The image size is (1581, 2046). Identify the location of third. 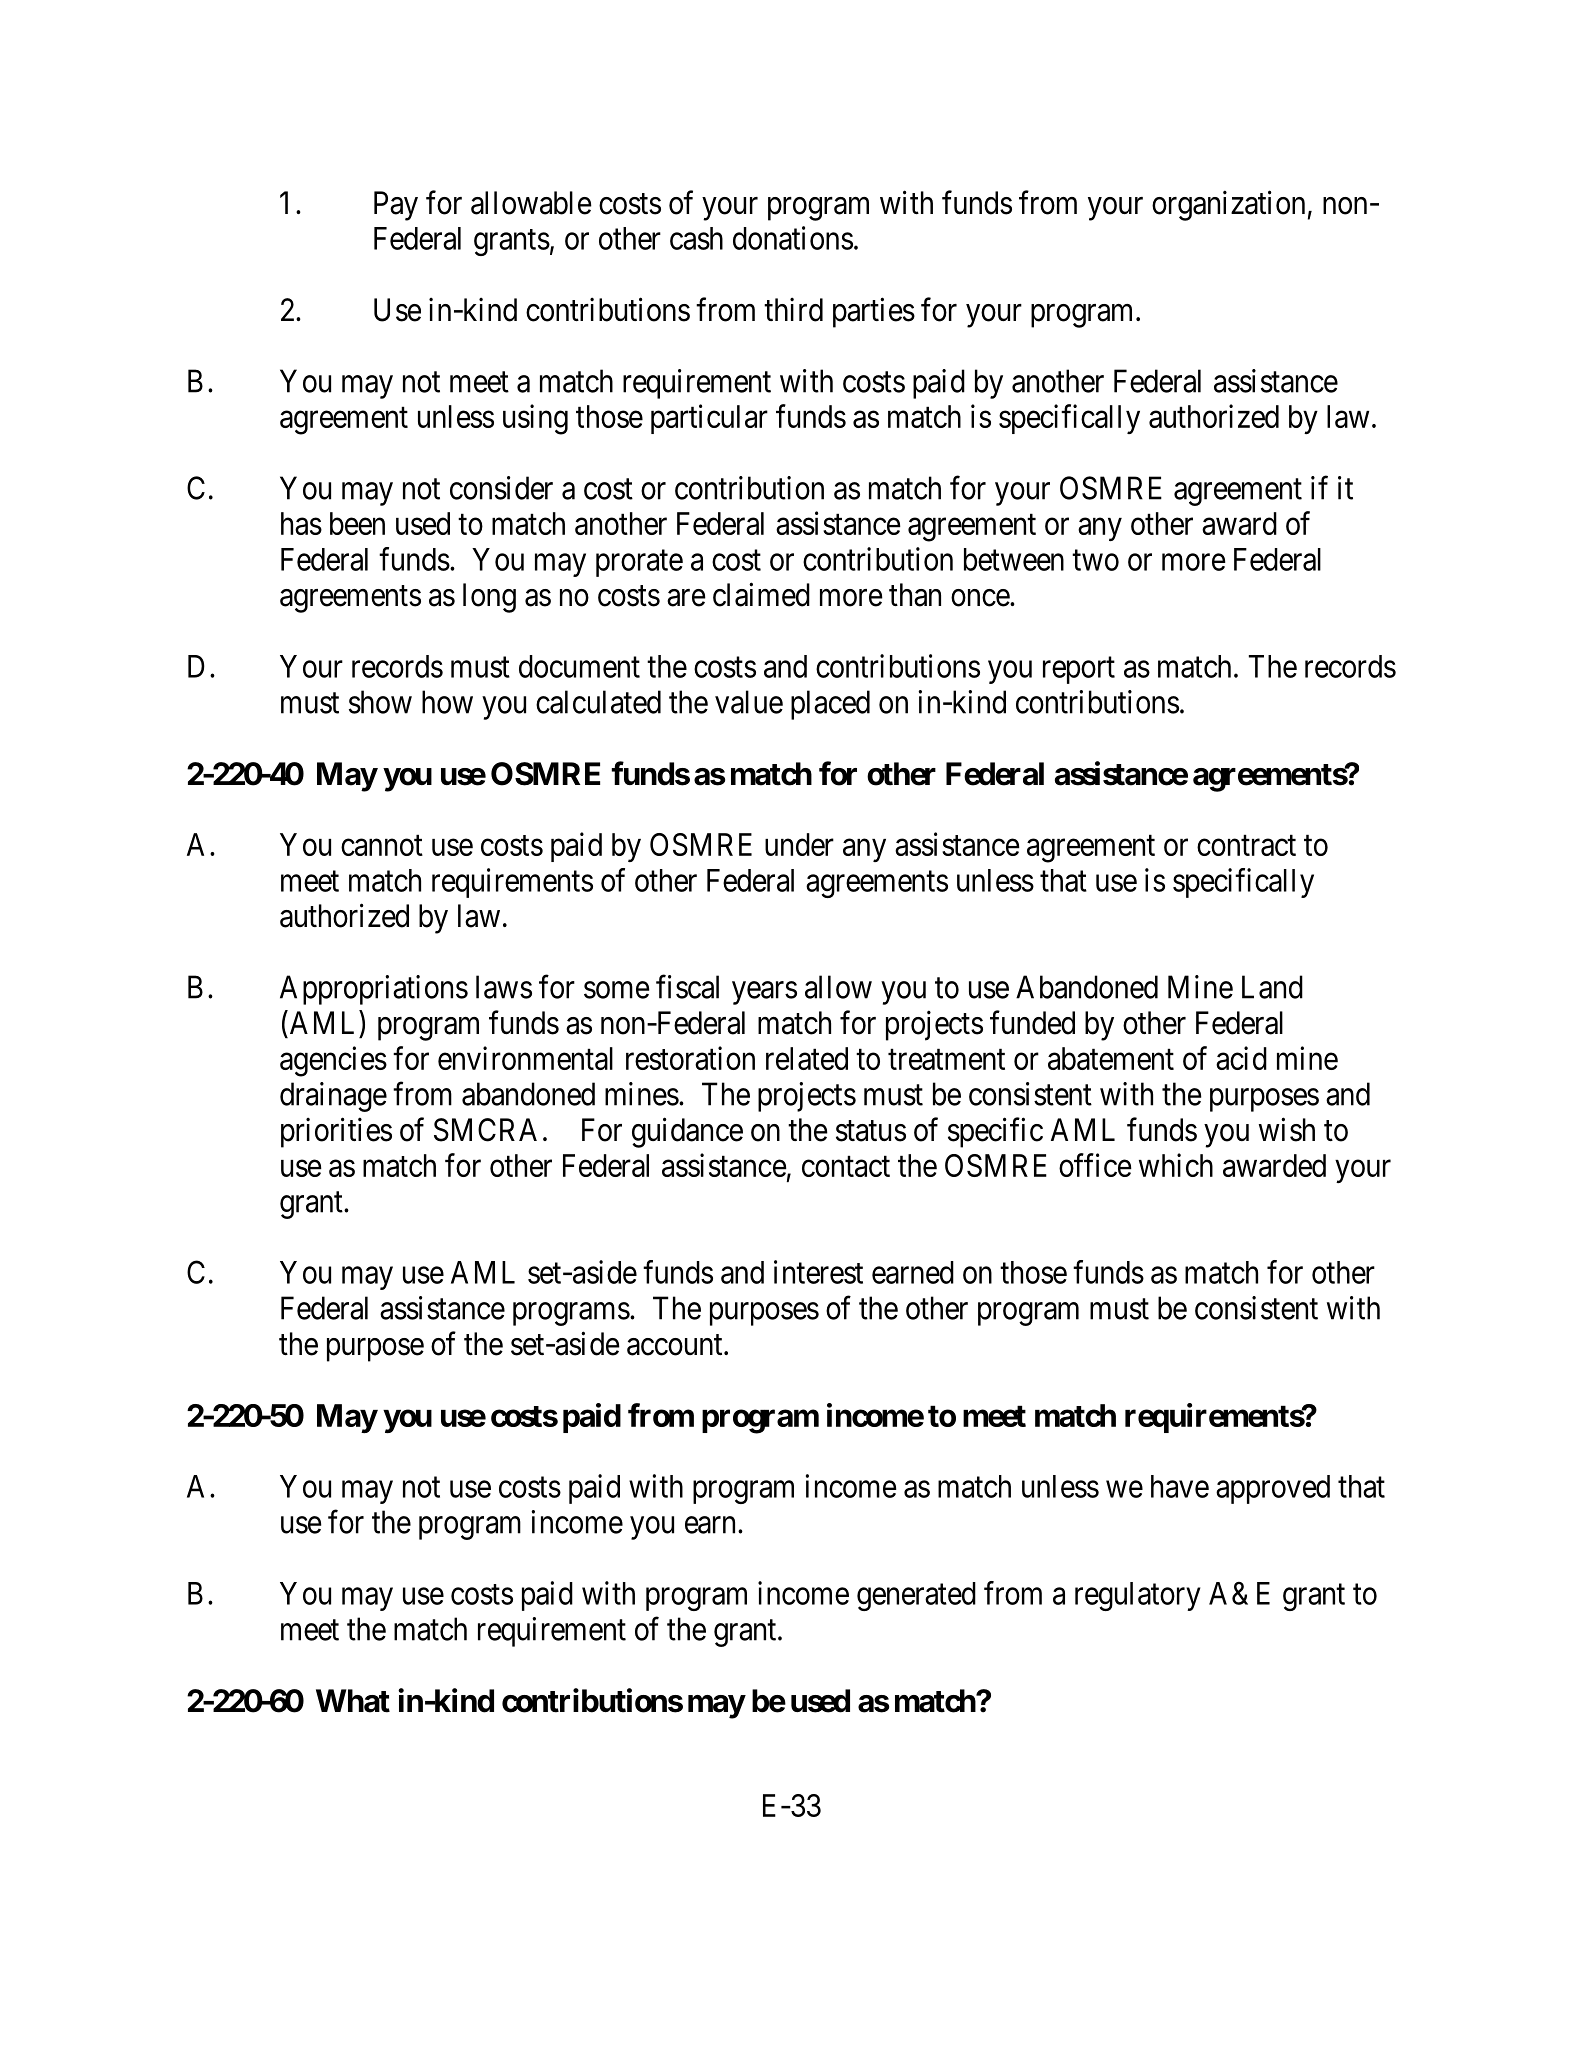
(793, 309).
